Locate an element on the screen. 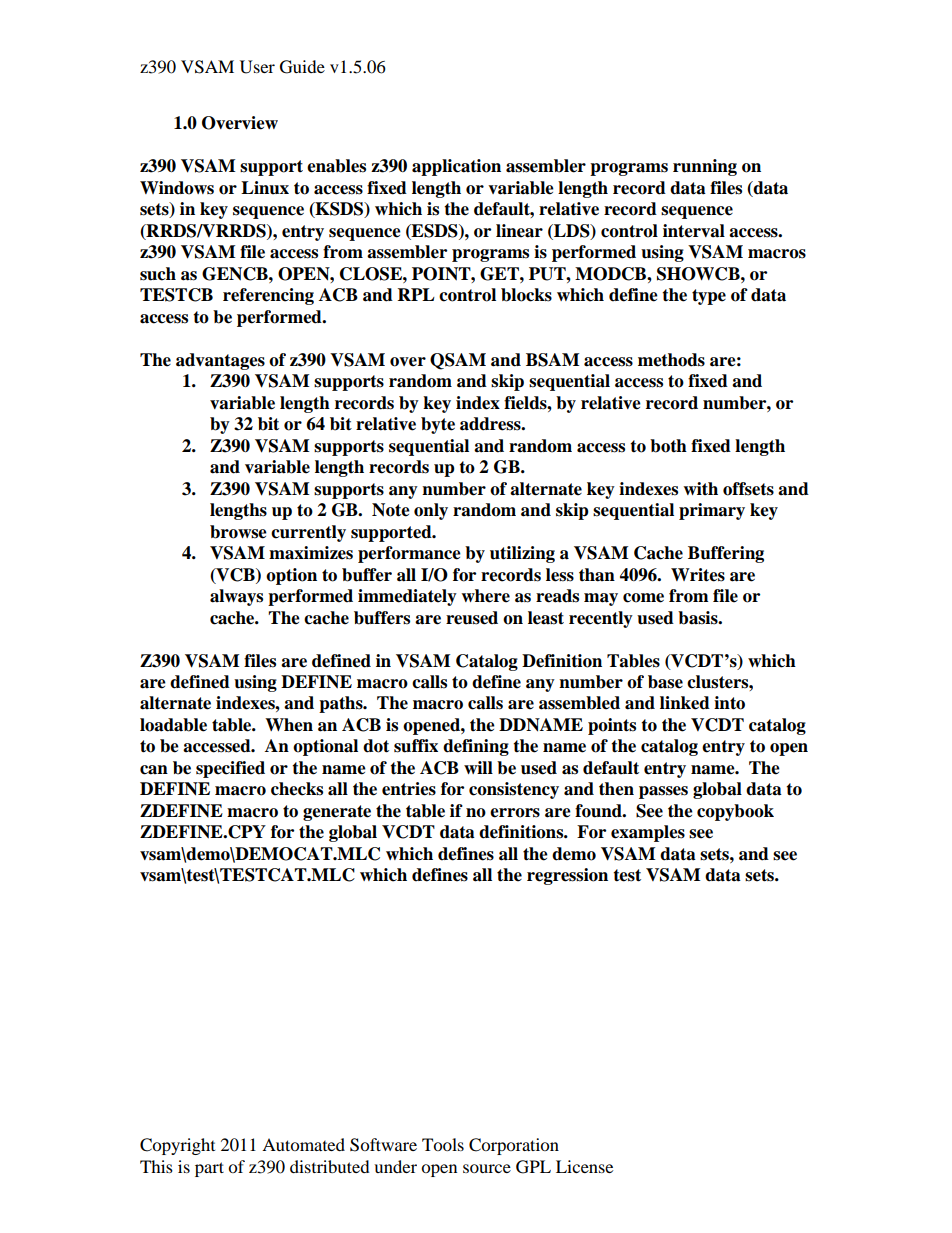 The image size is (952, 1233). License is located at coordinates (584, 1166).
